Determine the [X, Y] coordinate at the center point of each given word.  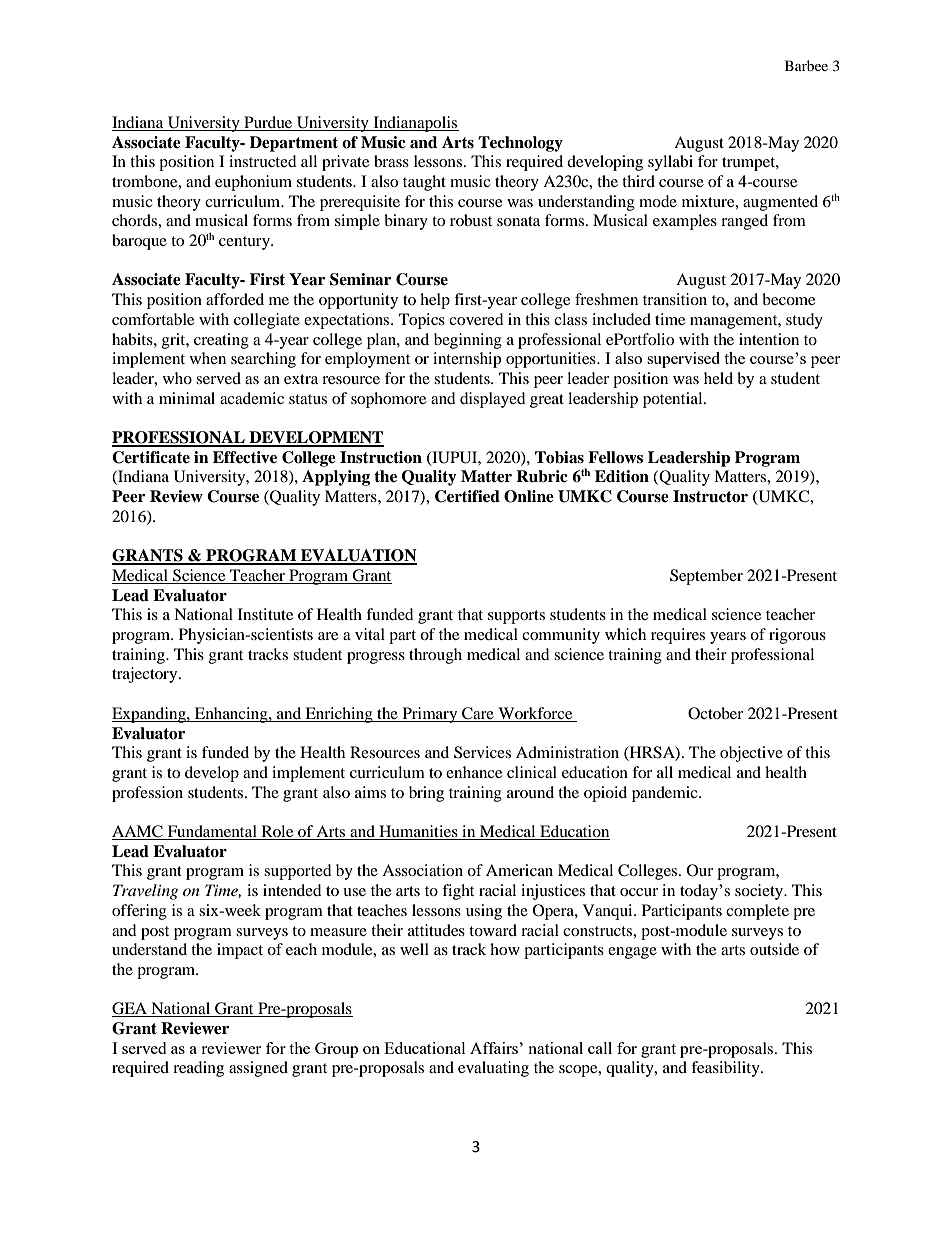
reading [198, 1069]
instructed [263, 161]
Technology [520, 144]
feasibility [726, 1069]
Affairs [494, 1048]
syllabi [670, 163]
